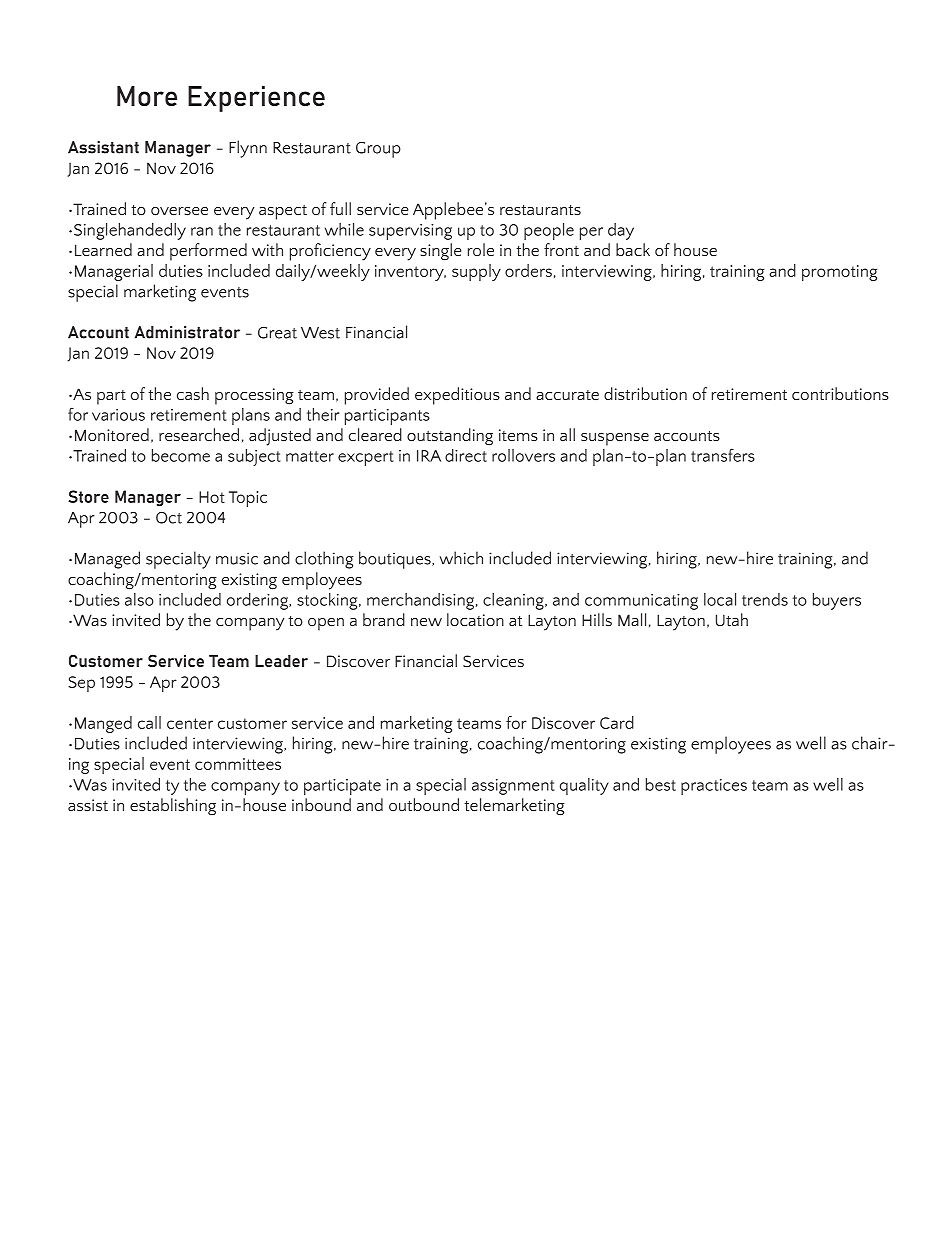 Image resolution: width=952 pixels, height=1233 pixels. What do you see at coordinates (765, 599) in the page?
I see `trends` at bounding box center [765, 599].
